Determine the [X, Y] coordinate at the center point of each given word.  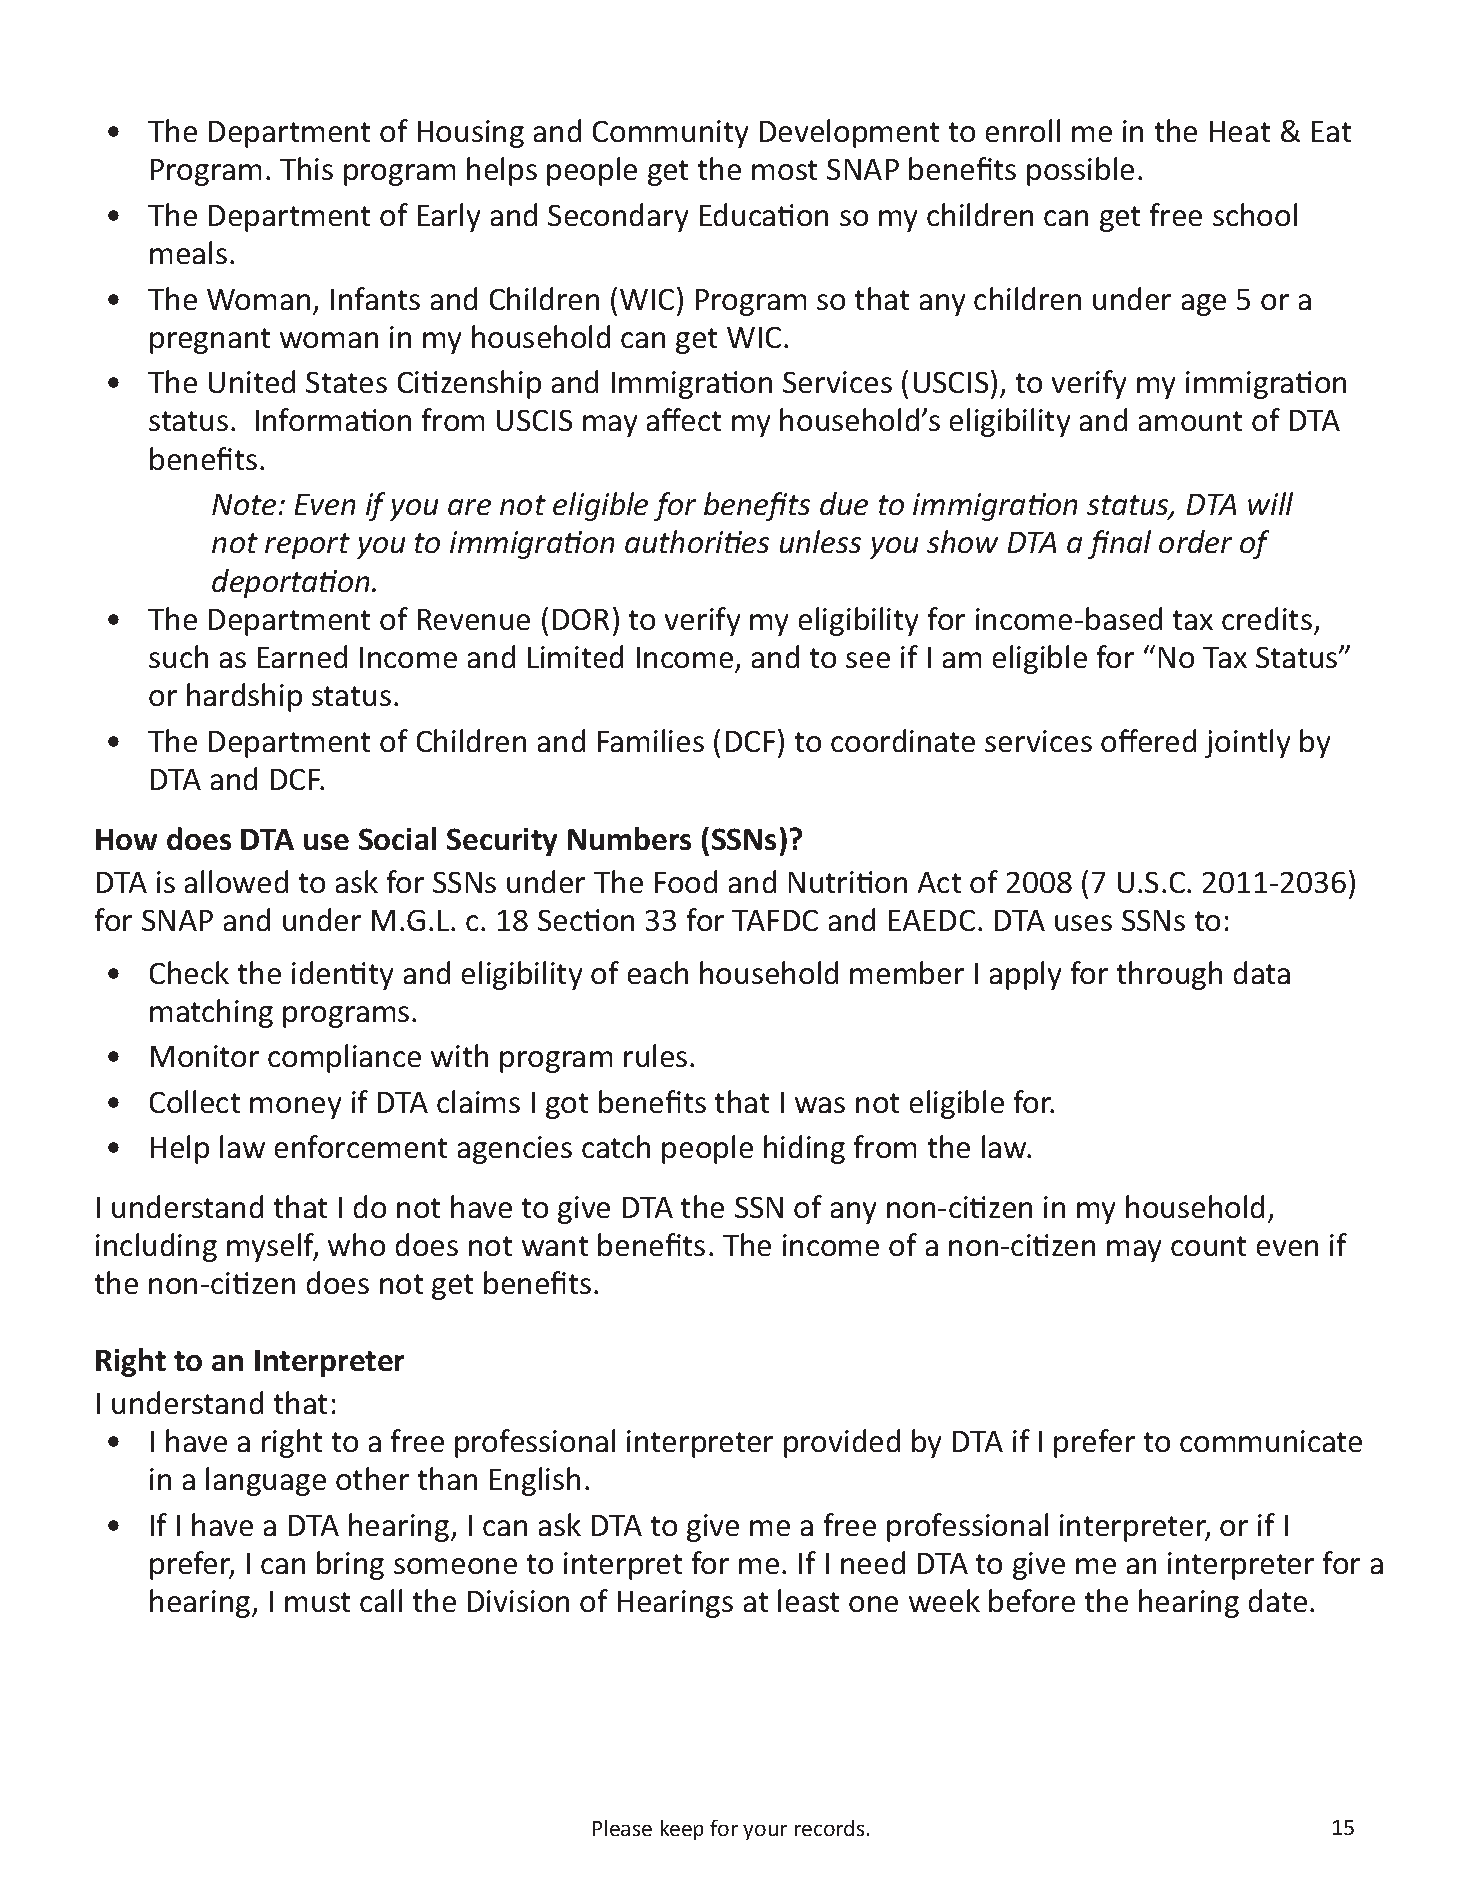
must [317, 1602]
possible [1080, 171]
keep [682, 1830]
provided [842, 1443]
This [306, 168]
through [1169, 975]
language [266, 1481]
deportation [292, 583]
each [658, 972]
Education [764, 214]
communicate [1271, 1441]
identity [342, 975]
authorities [697, 541]
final [1119, 544]
